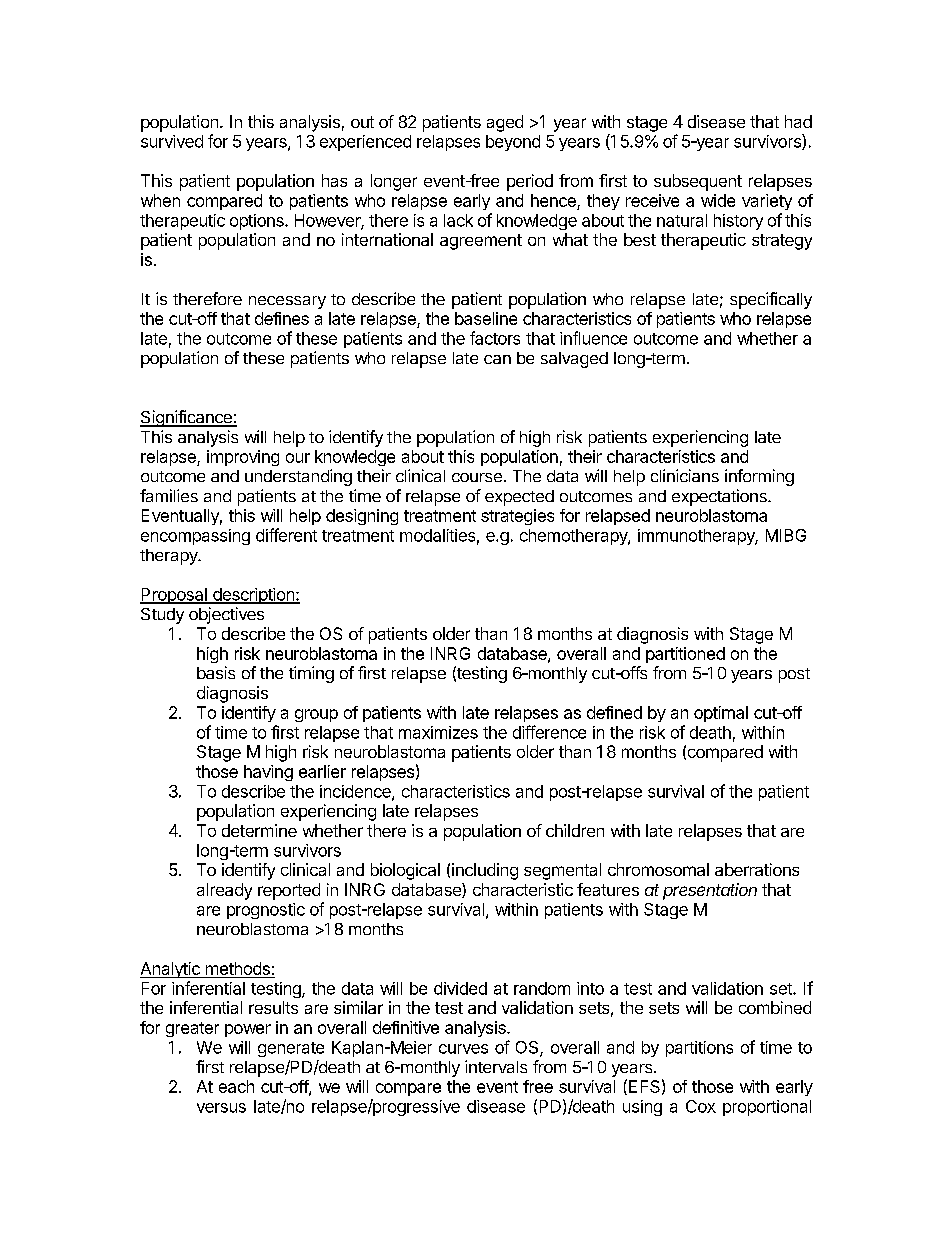 The image size is (952, 1233). I want to click on intervals, so click(496, 1066).
